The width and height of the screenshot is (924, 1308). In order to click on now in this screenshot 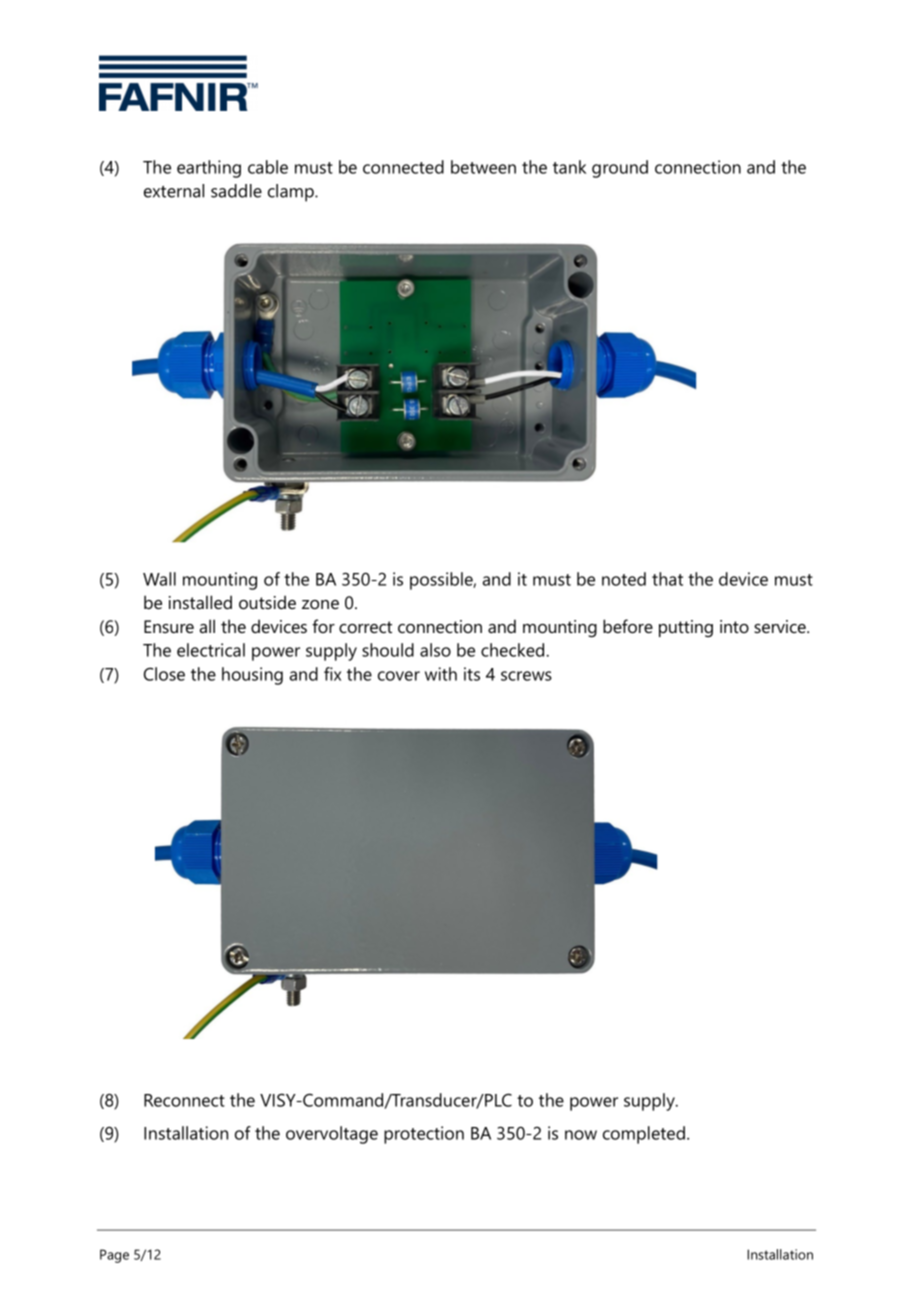, I will do `click(581, 1135)`.
